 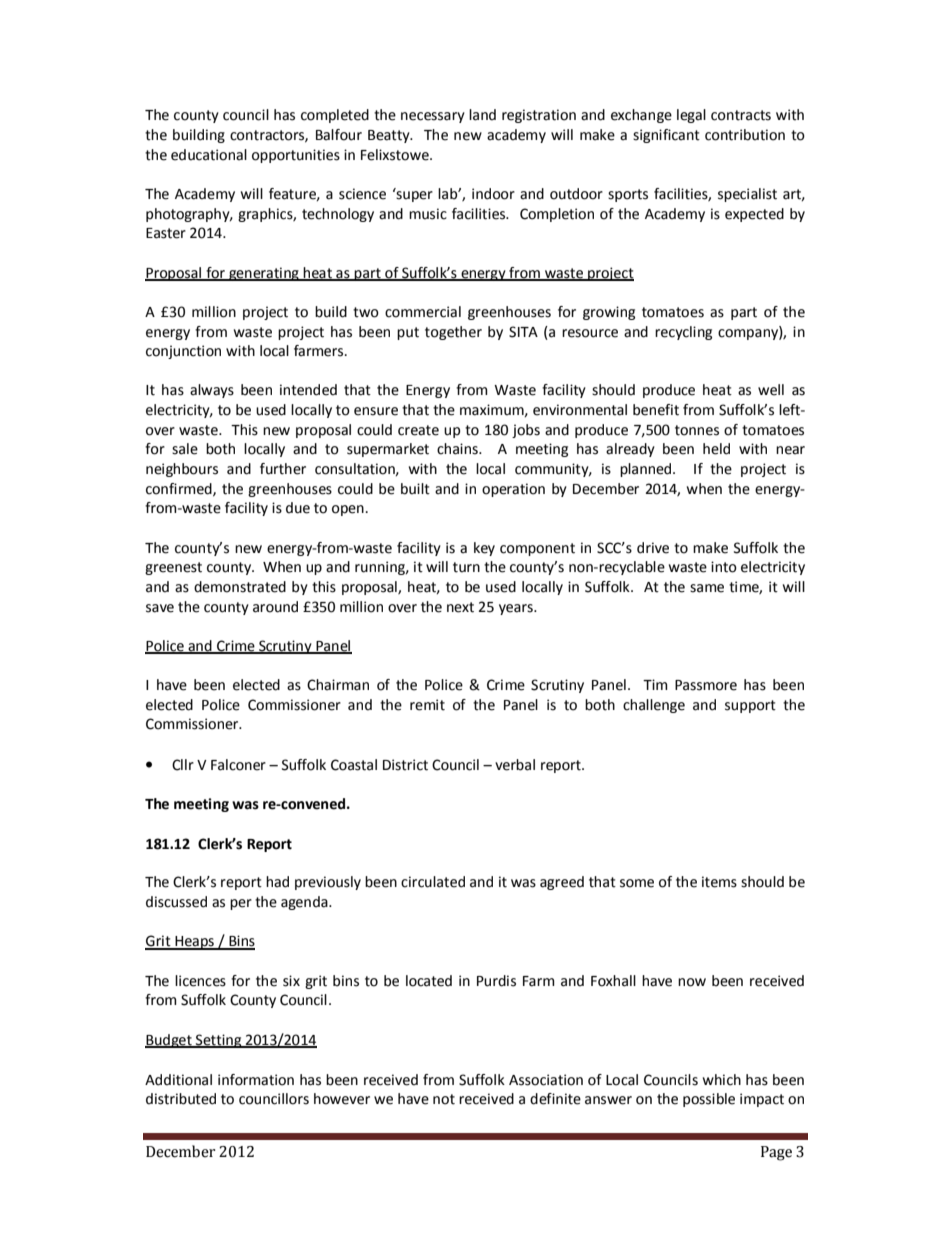 What do you see at coordinates (460, 607) in the screenshot?
I see `next` at bounding box center [460, 607].
